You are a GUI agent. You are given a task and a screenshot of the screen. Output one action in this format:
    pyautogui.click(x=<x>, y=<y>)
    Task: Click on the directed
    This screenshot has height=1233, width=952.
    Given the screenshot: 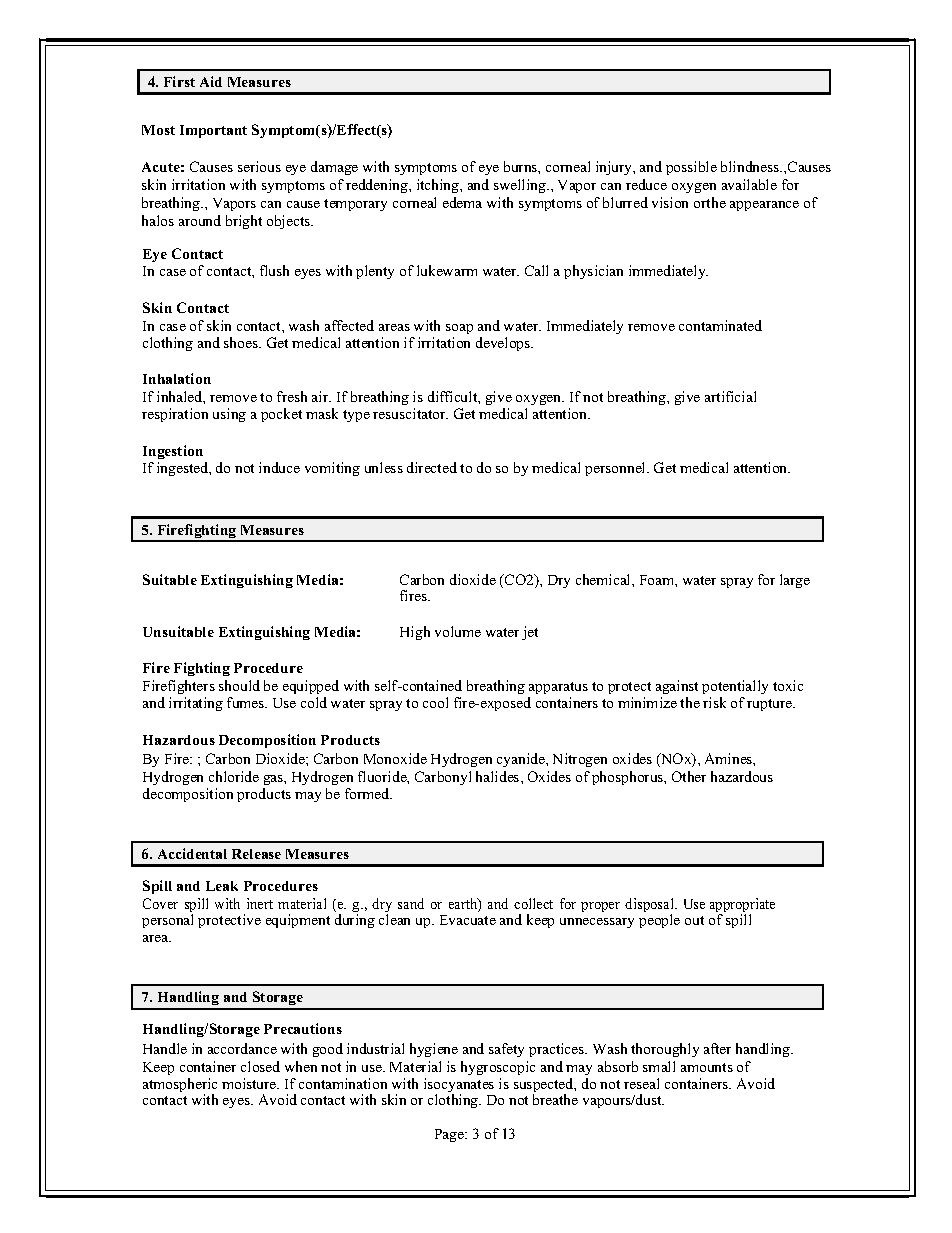 What is the action you would take?
    pyautogui.click(x=432, y=467)
